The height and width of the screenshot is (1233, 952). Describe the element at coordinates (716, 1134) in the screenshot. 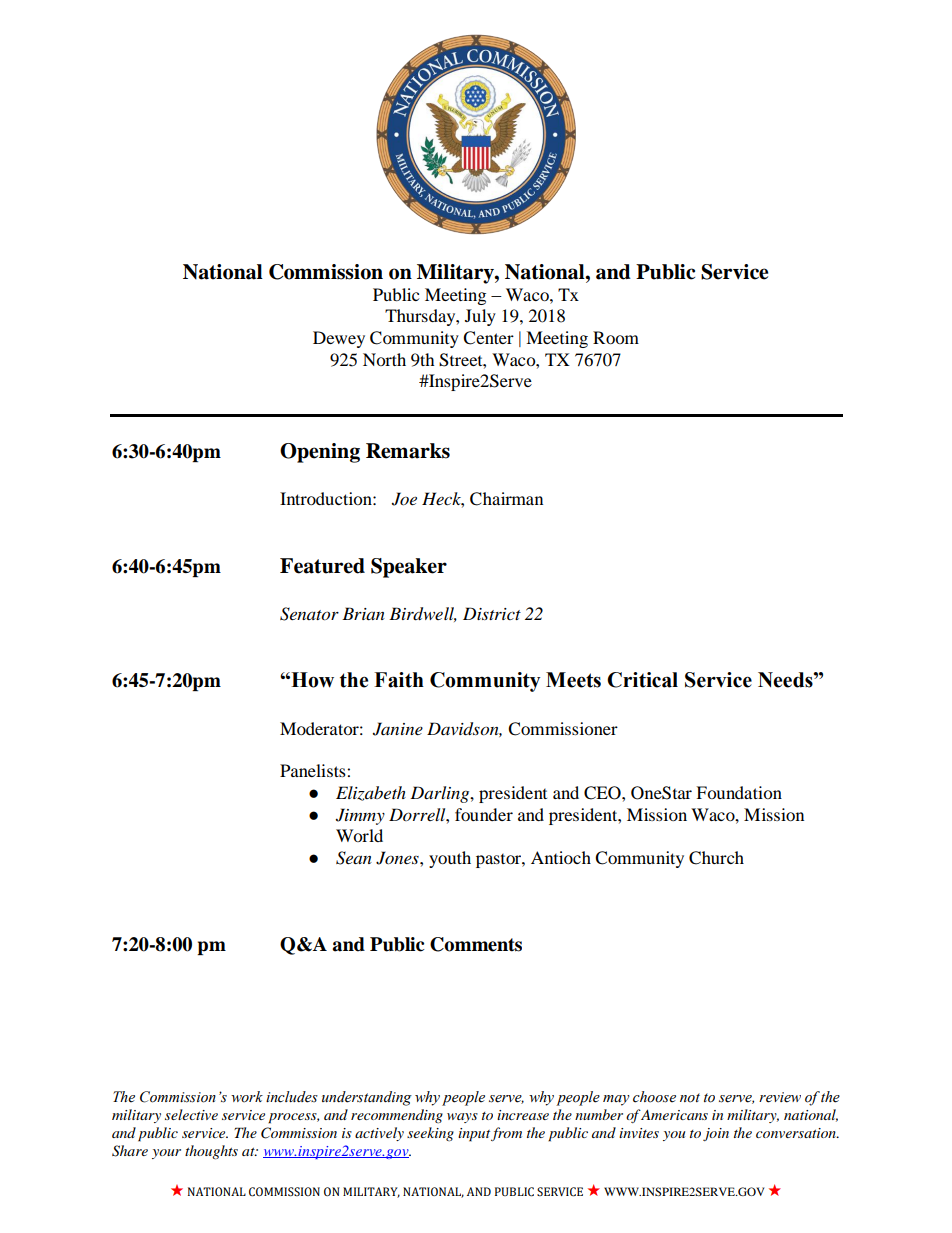

I see `join` at that location.
